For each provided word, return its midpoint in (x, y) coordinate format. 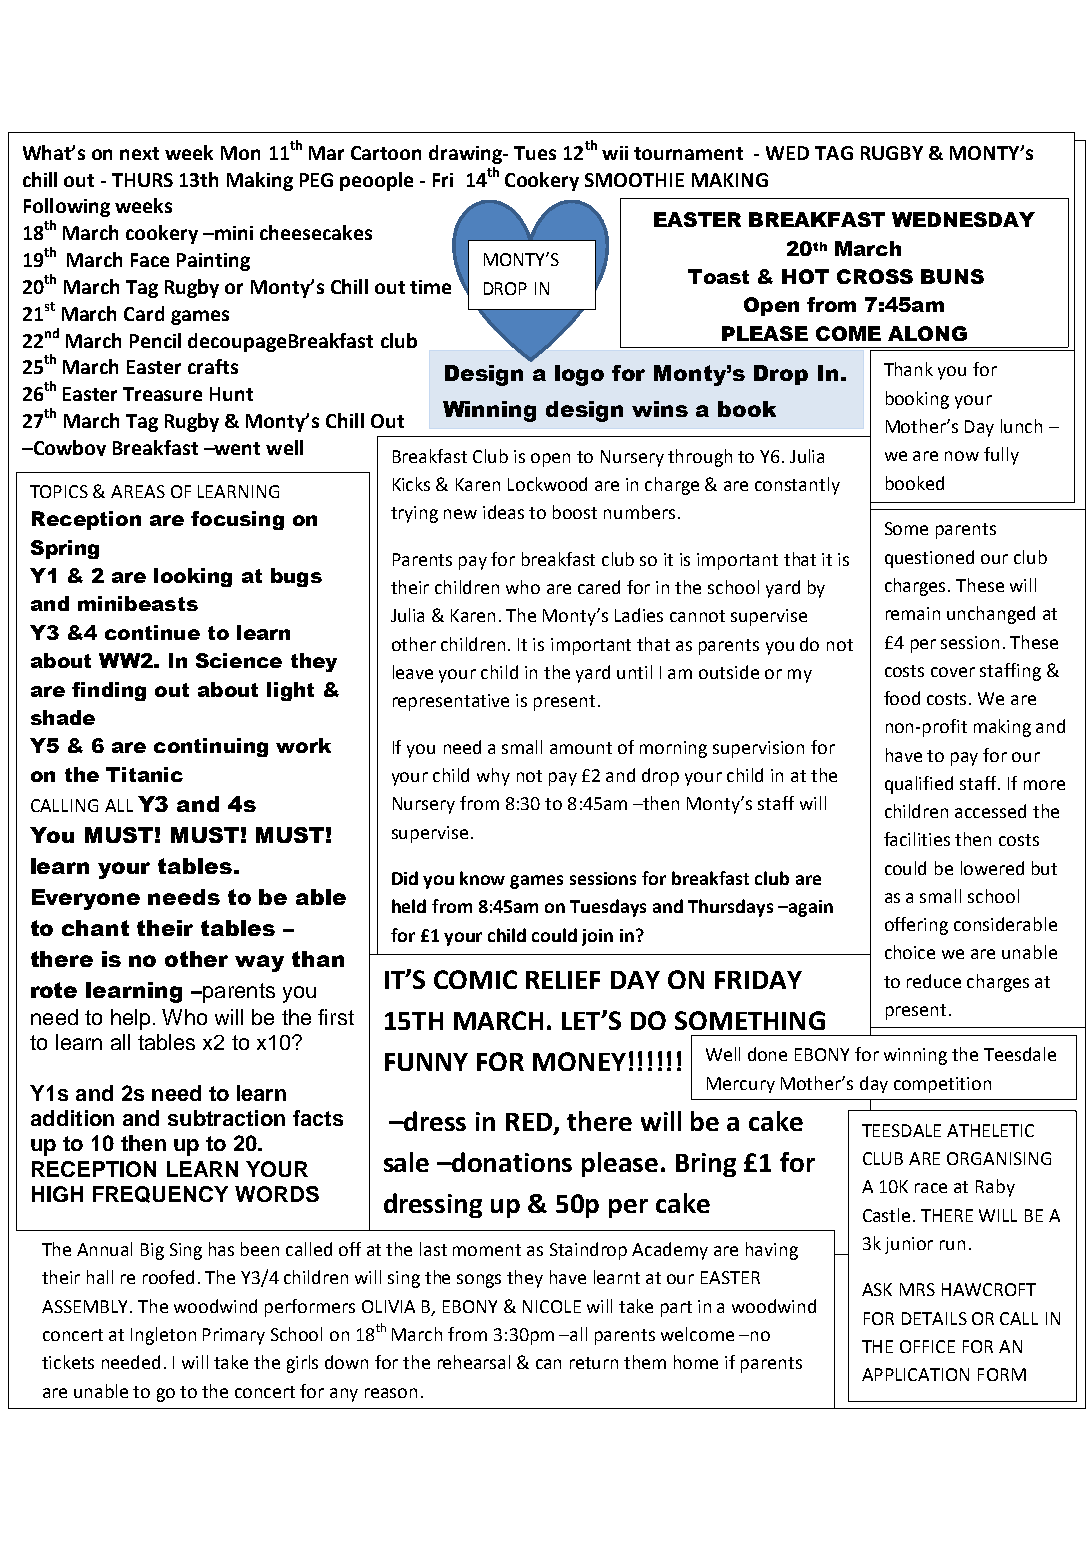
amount (581, 748)
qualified (919, 785)
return (594, 1363)
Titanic (144, 774)
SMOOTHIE (634, 180)
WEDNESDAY (963, 219)
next (139, 153)
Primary (234, 1336)
